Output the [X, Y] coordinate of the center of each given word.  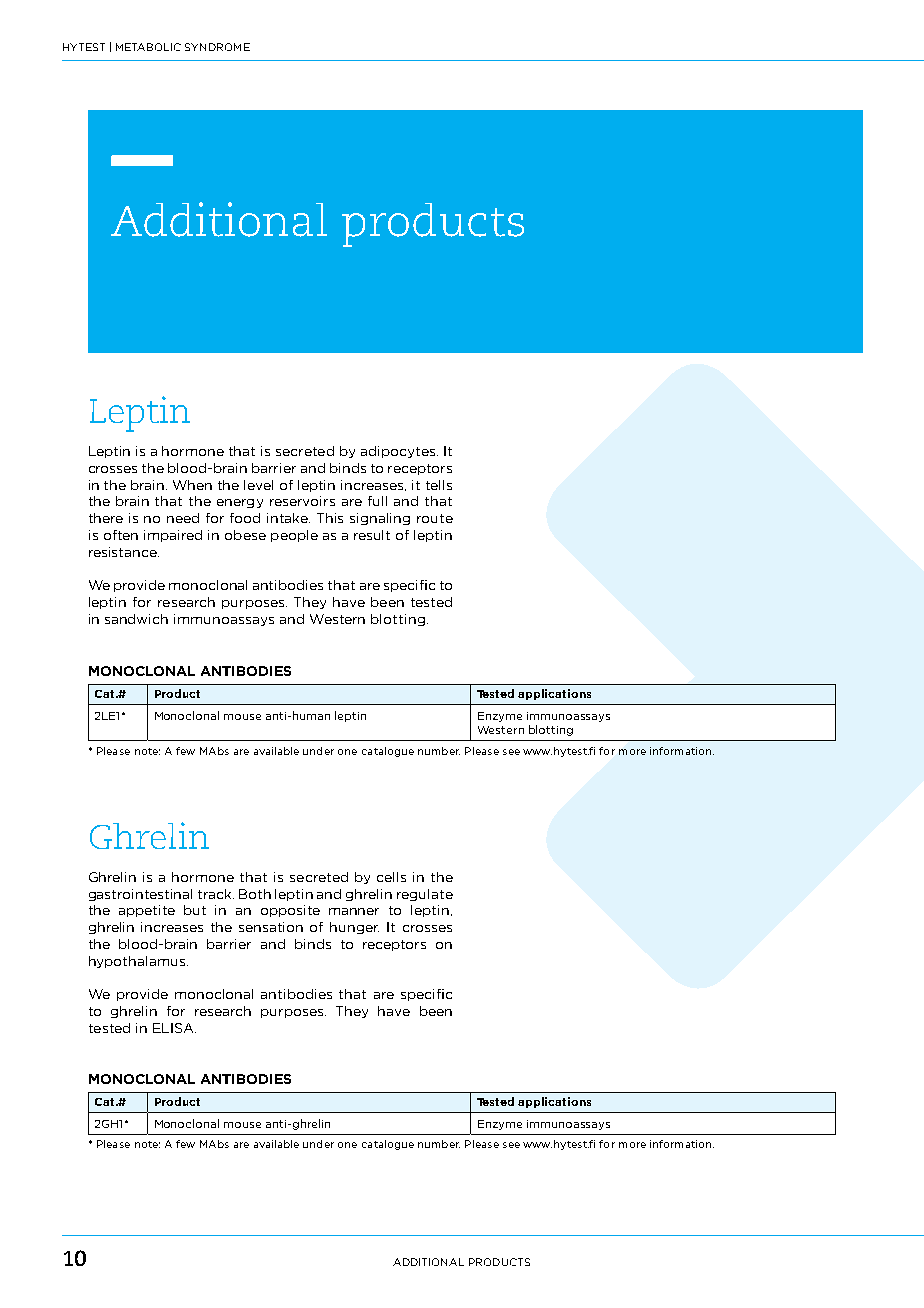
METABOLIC [148, 47]
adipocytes [399, 452]
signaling [380, 519]
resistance [124, 552]
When [192, 485]
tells [439, 485]
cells [391, 877]
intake [288, 518]
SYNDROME [217, 47]
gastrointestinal [140, 895]
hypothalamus [138, 962]
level [258, 485]
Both [255, 894]
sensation [271, 927]
